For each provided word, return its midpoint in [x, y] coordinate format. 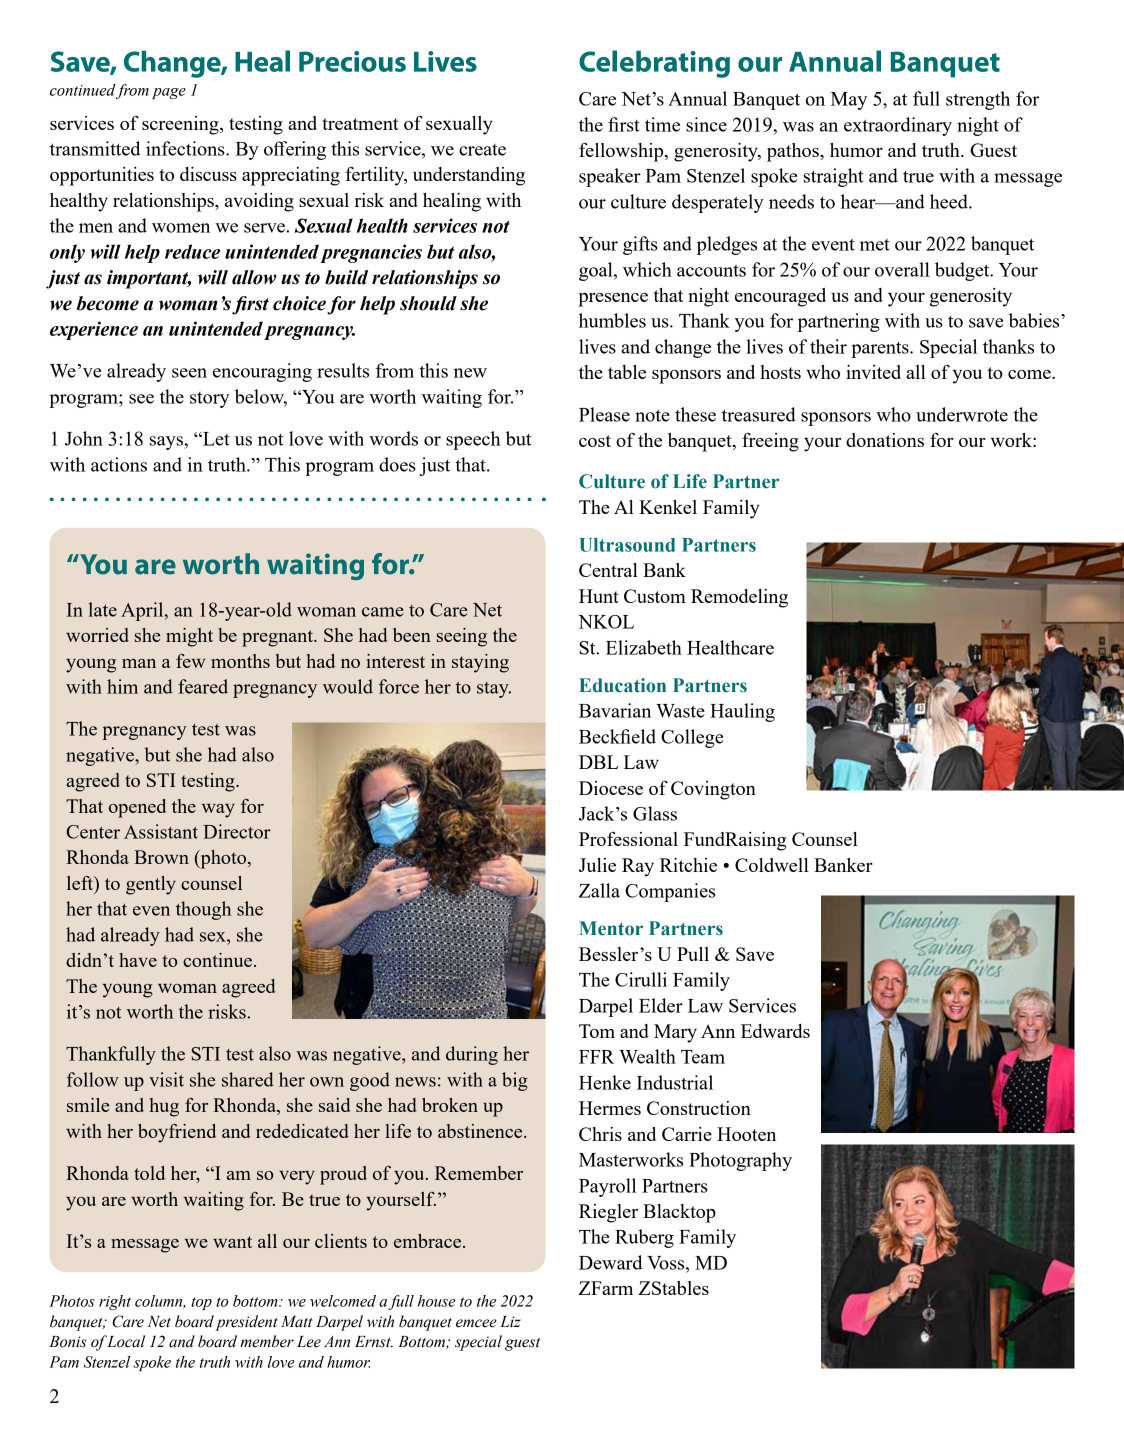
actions [119, 464]
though [203, 910]
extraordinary [898, 126]
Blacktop [679, 1213]
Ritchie [688, 865]
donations [885, 440]
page [169, 93]
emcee [476, 1323]
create [482, 150]
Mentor [611, 928]
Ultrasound [627, 545]
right [115, 1302]
